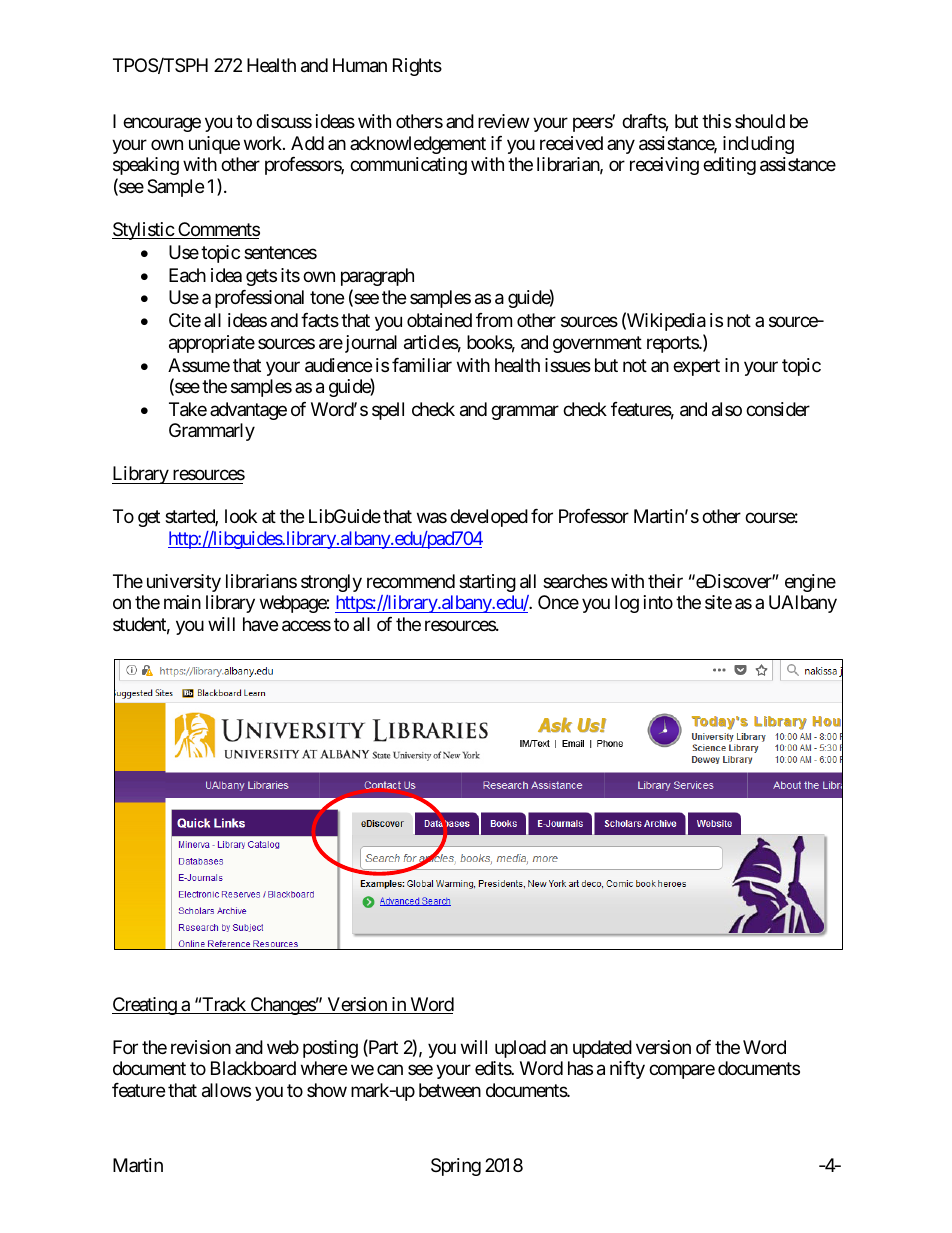  What do you see at coordinates (602, 1049) in the screenshot?
I see `updated` at bounding box center [602, 1049].
